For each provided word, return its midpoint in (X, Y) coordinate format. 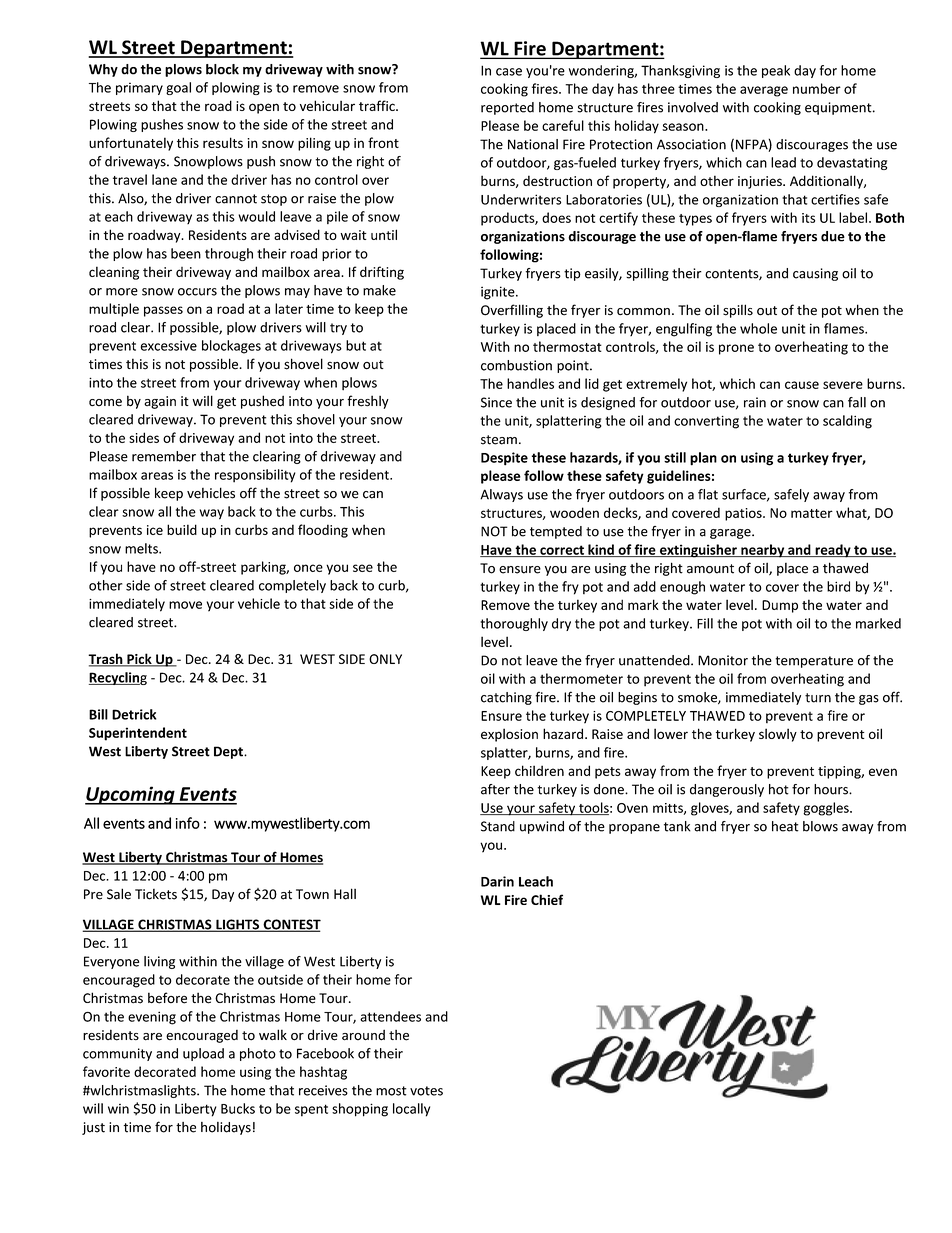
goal (178, 88)
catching (506, 698)
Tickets (156, 894)
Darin (497, 881)
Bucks (238, 1108)
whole (758, 328)
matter (812, 513)
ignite (499, 293)
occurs (197, 292)
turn (818, 698)
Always (501, 495)
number (817, 88)
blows (820, 826)
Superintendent (138, 734)
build (182, 529)
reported (507, 108)
